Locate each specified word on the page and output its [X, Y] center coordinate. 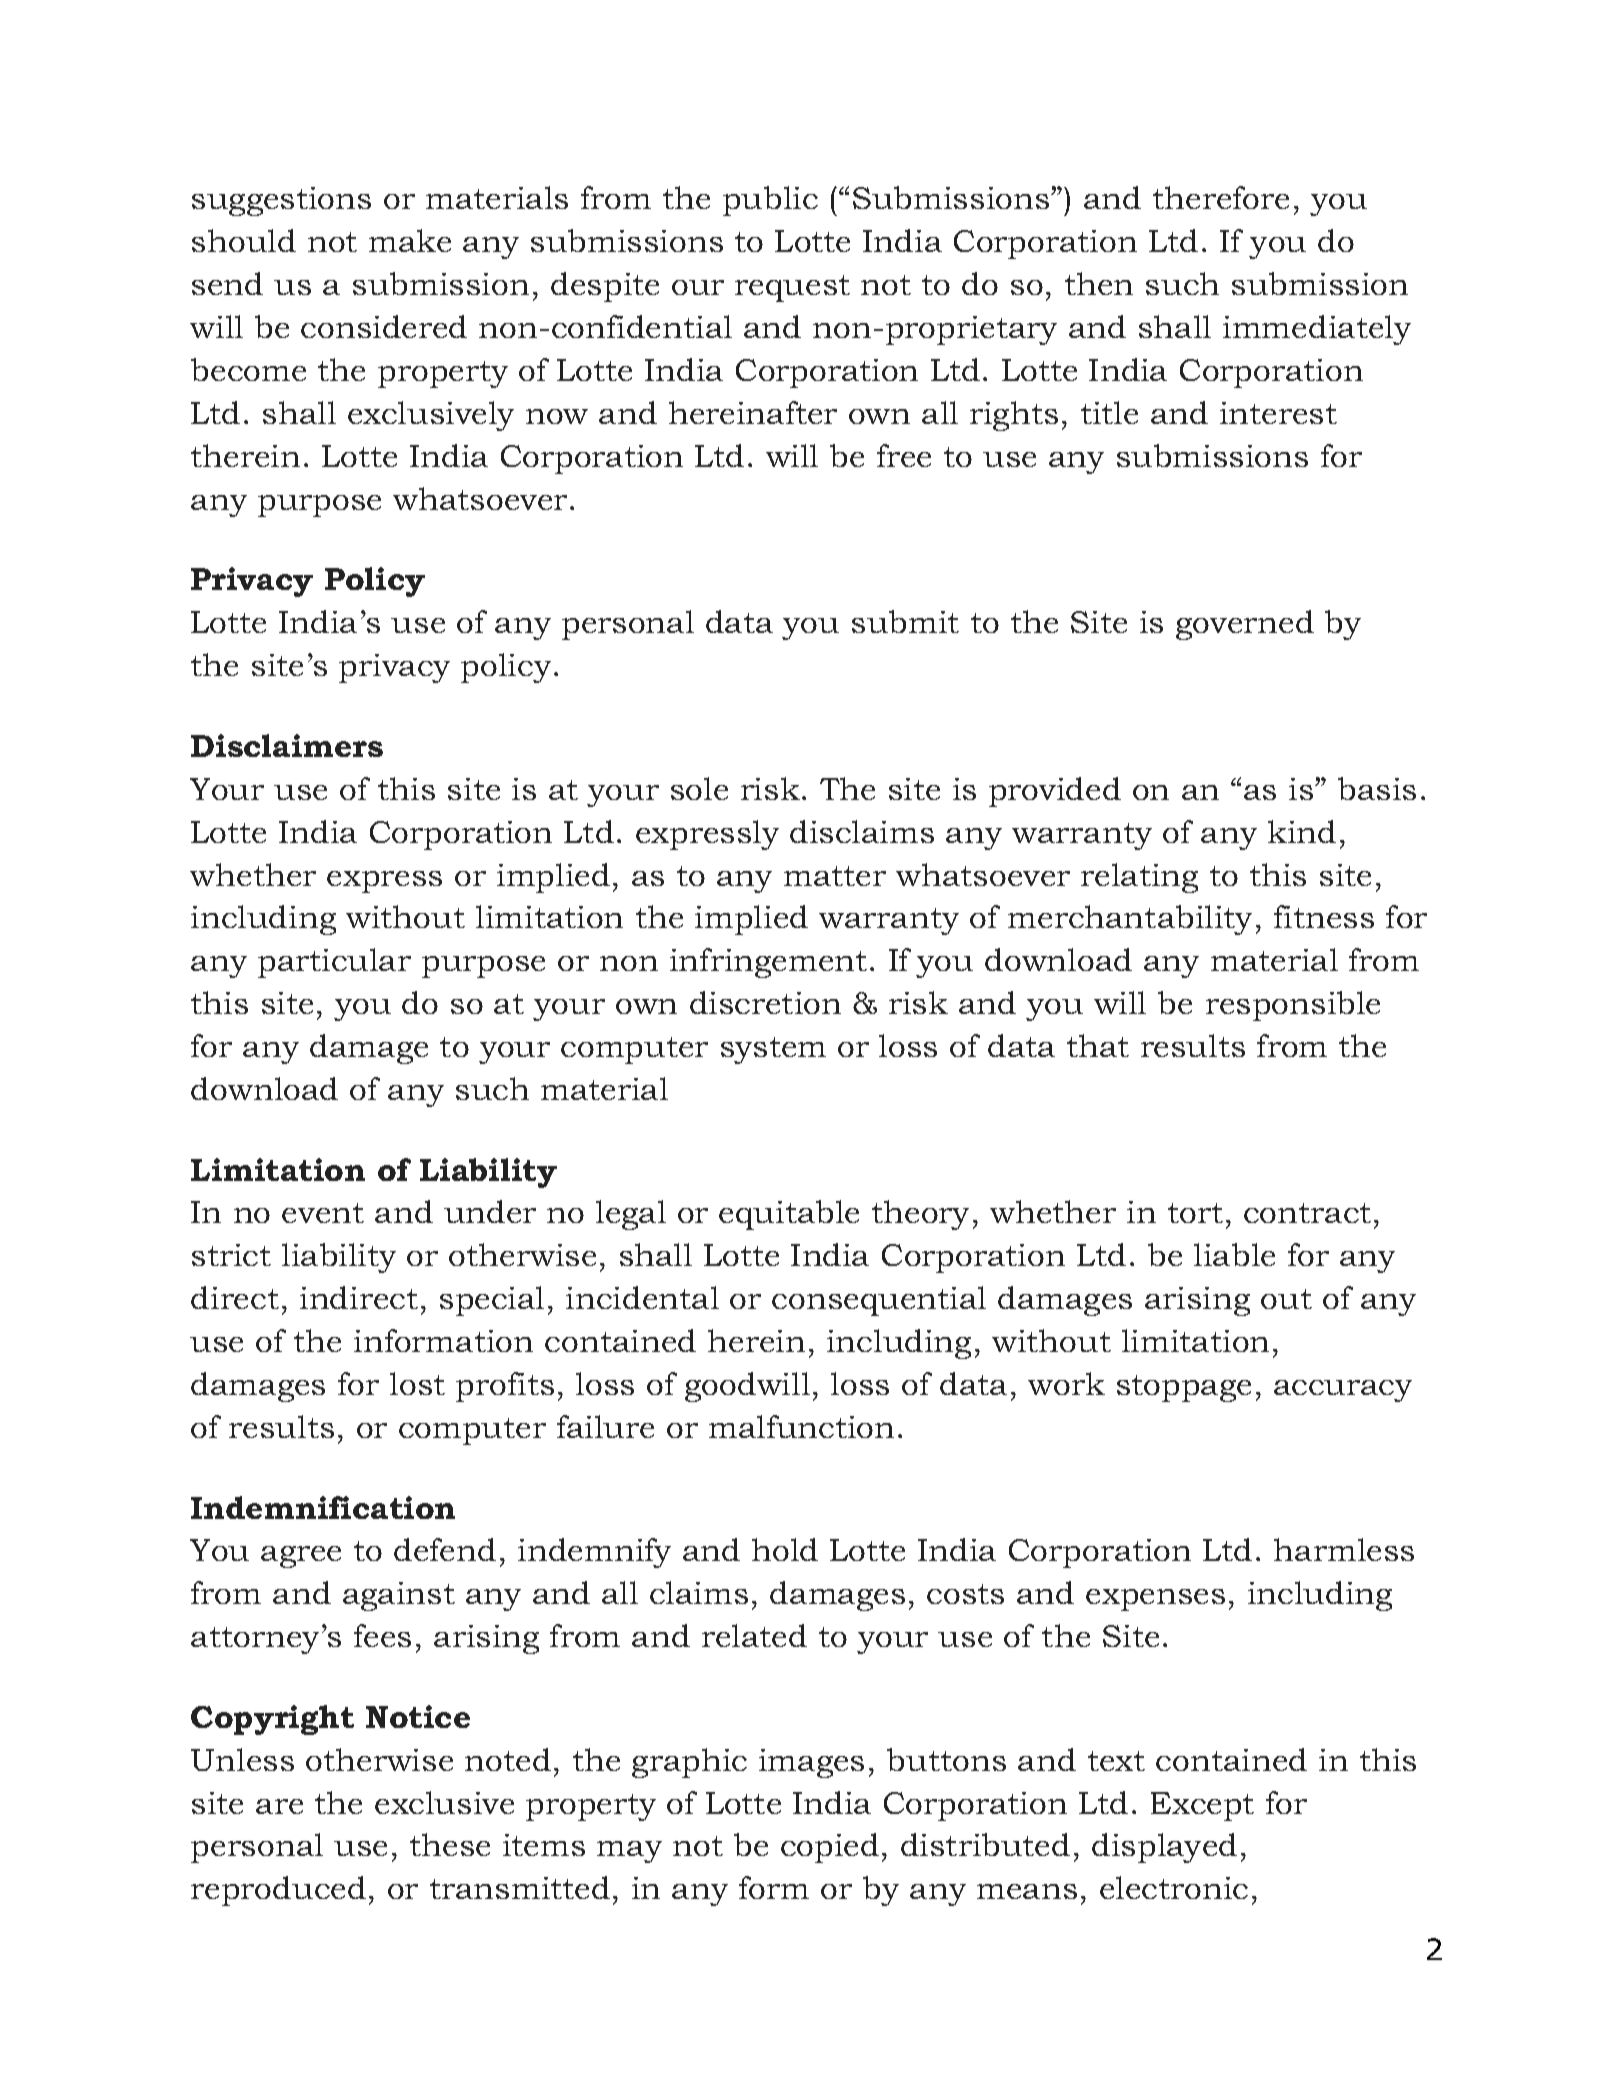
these [450, 1844]
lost [417, 1383]
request [792, 288]
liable [1234, 1254]
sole [699, 788]
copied [830, 1848]
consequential [879, 1301]
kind [1302, 831]
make [410, 240]
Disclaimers [287, 745]
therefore [1221, 197]
